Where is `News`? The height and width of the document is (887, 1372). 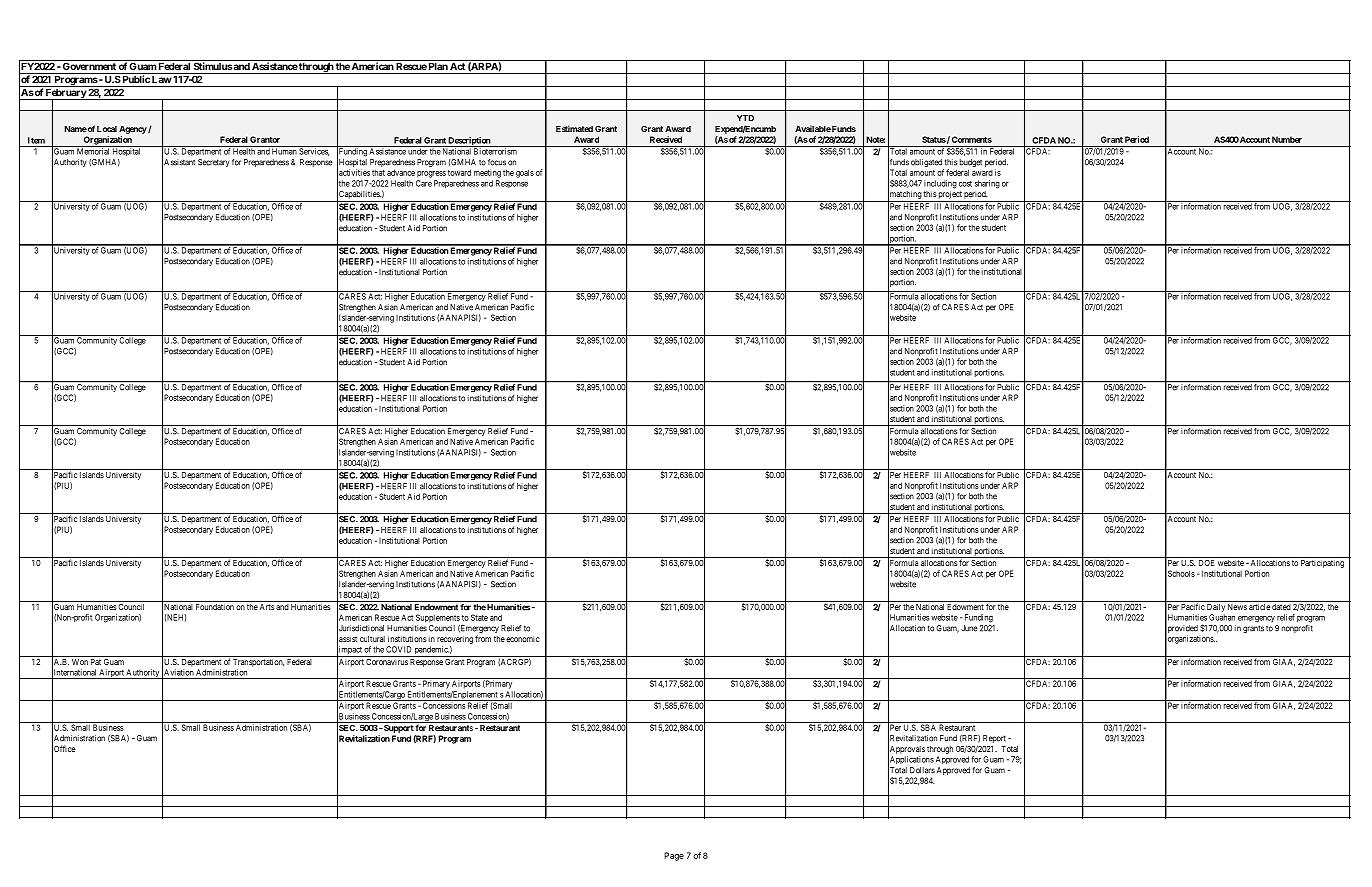
News is located at coordinates (1237, 607).
